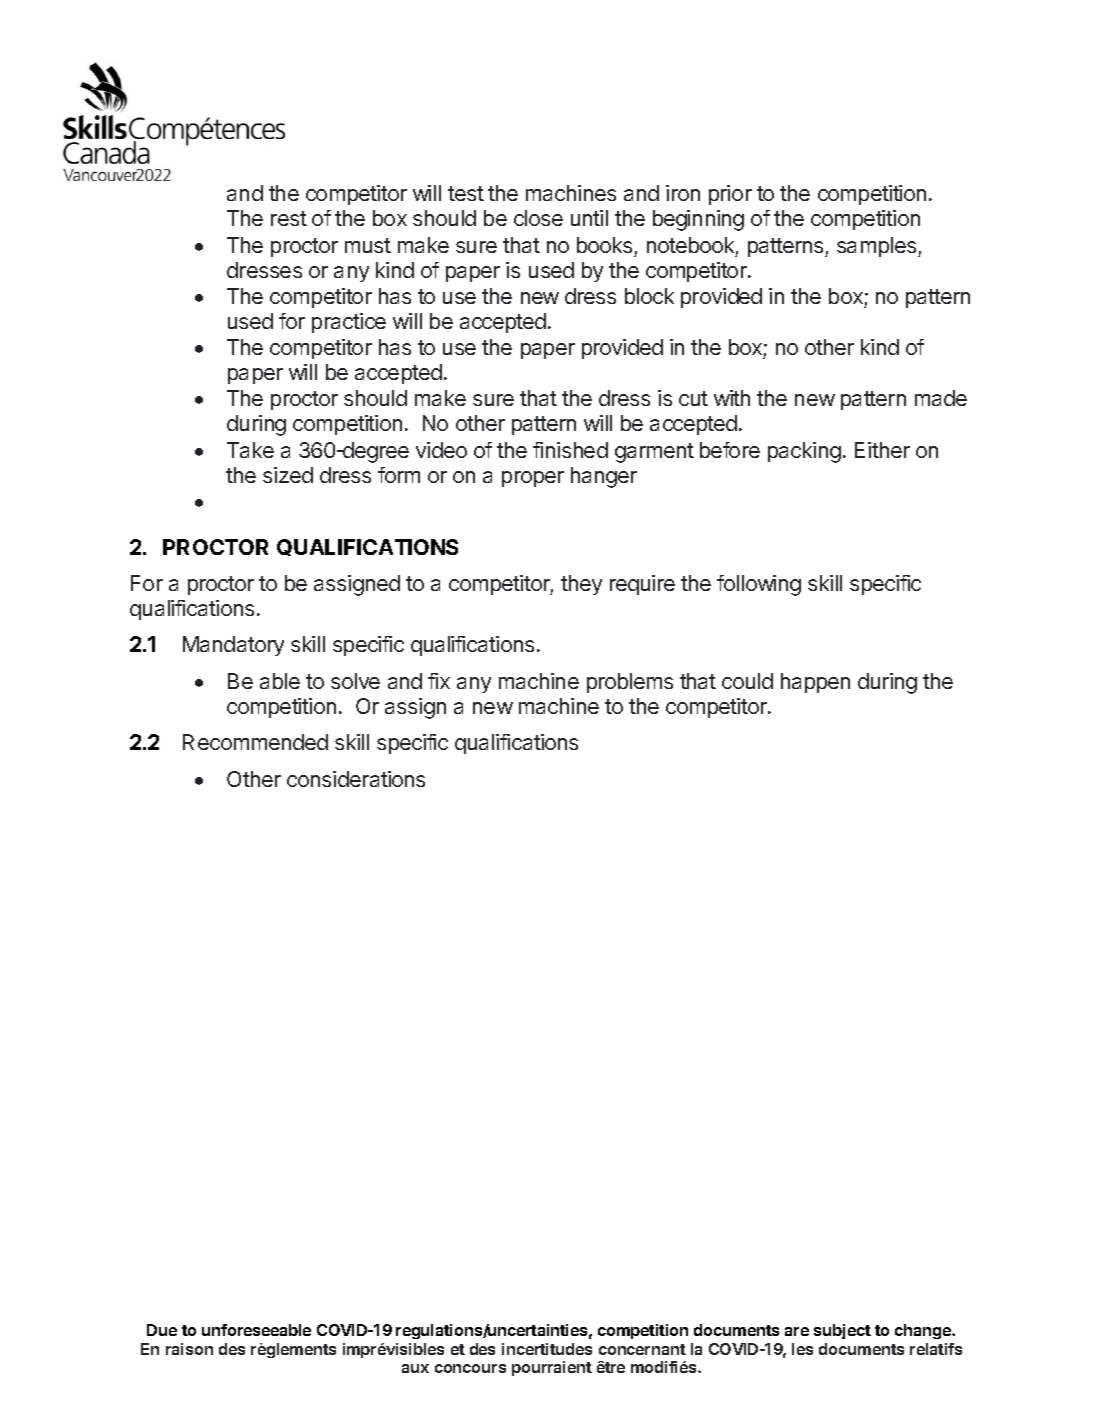 The width and height of the document is (1103, 1428). I want to click on problems, so click(630, 683).
